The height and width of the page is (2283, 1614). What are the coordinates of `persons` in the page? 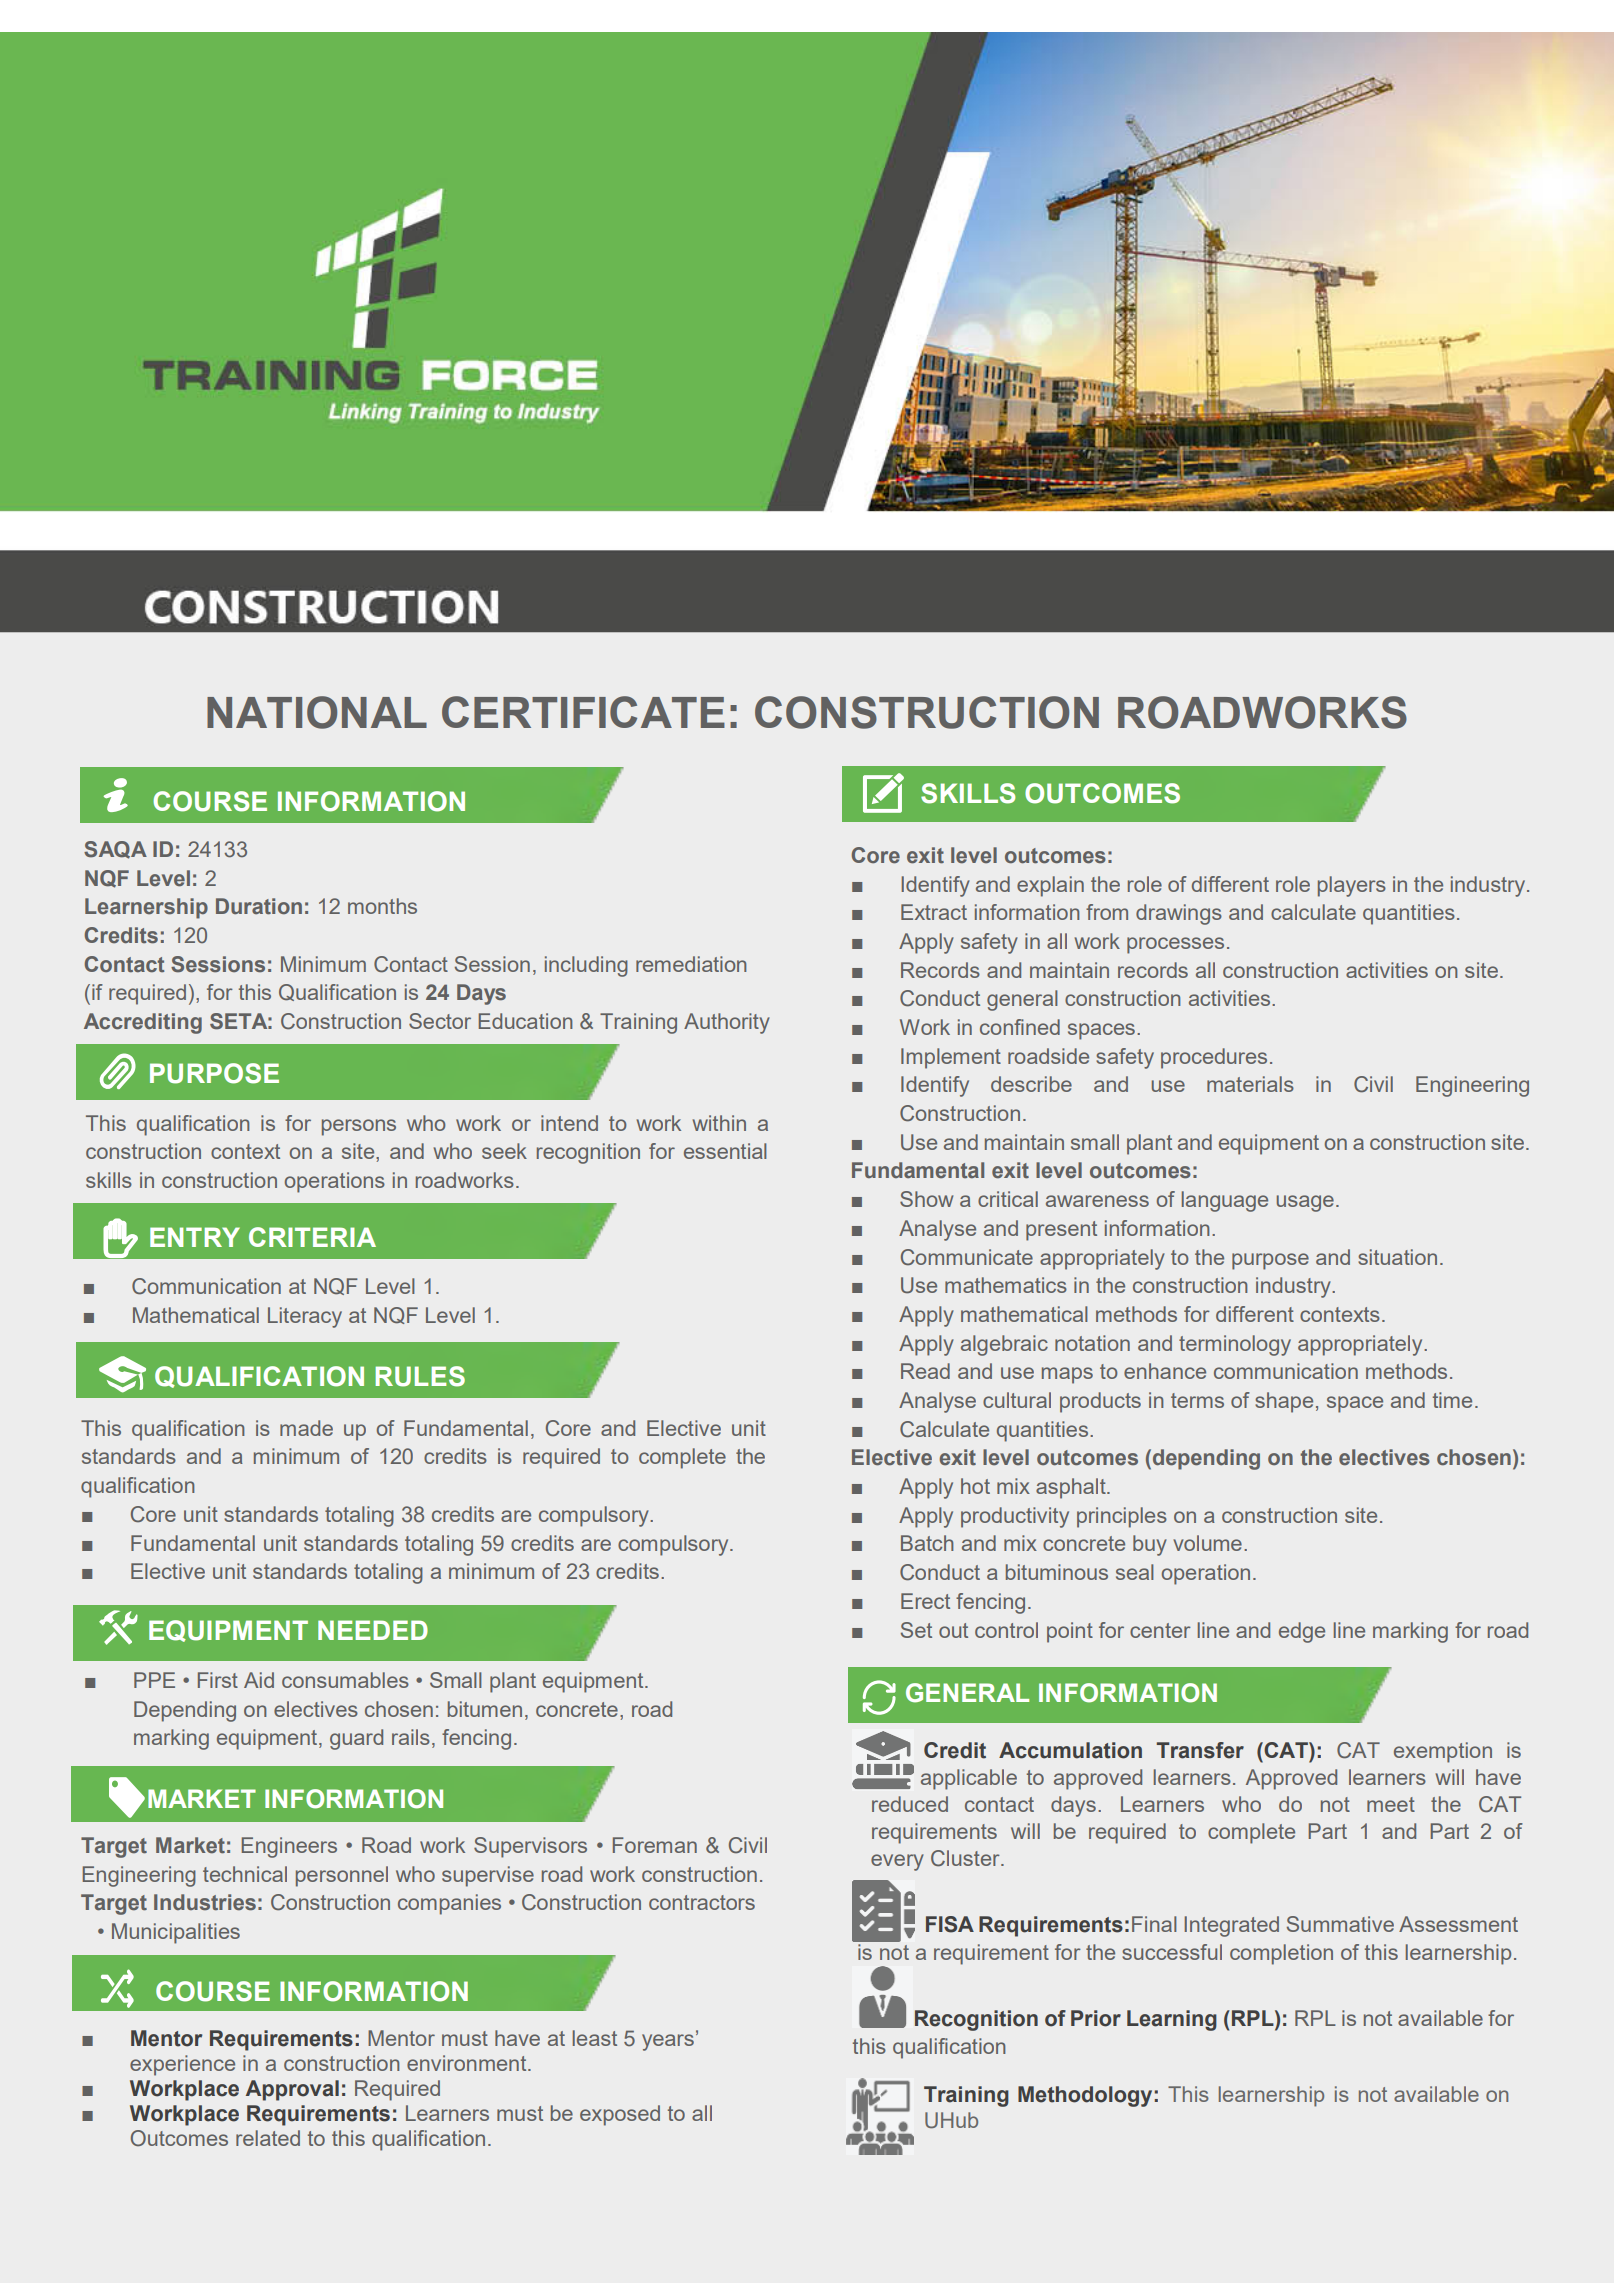 It's located at (359, 1127).
